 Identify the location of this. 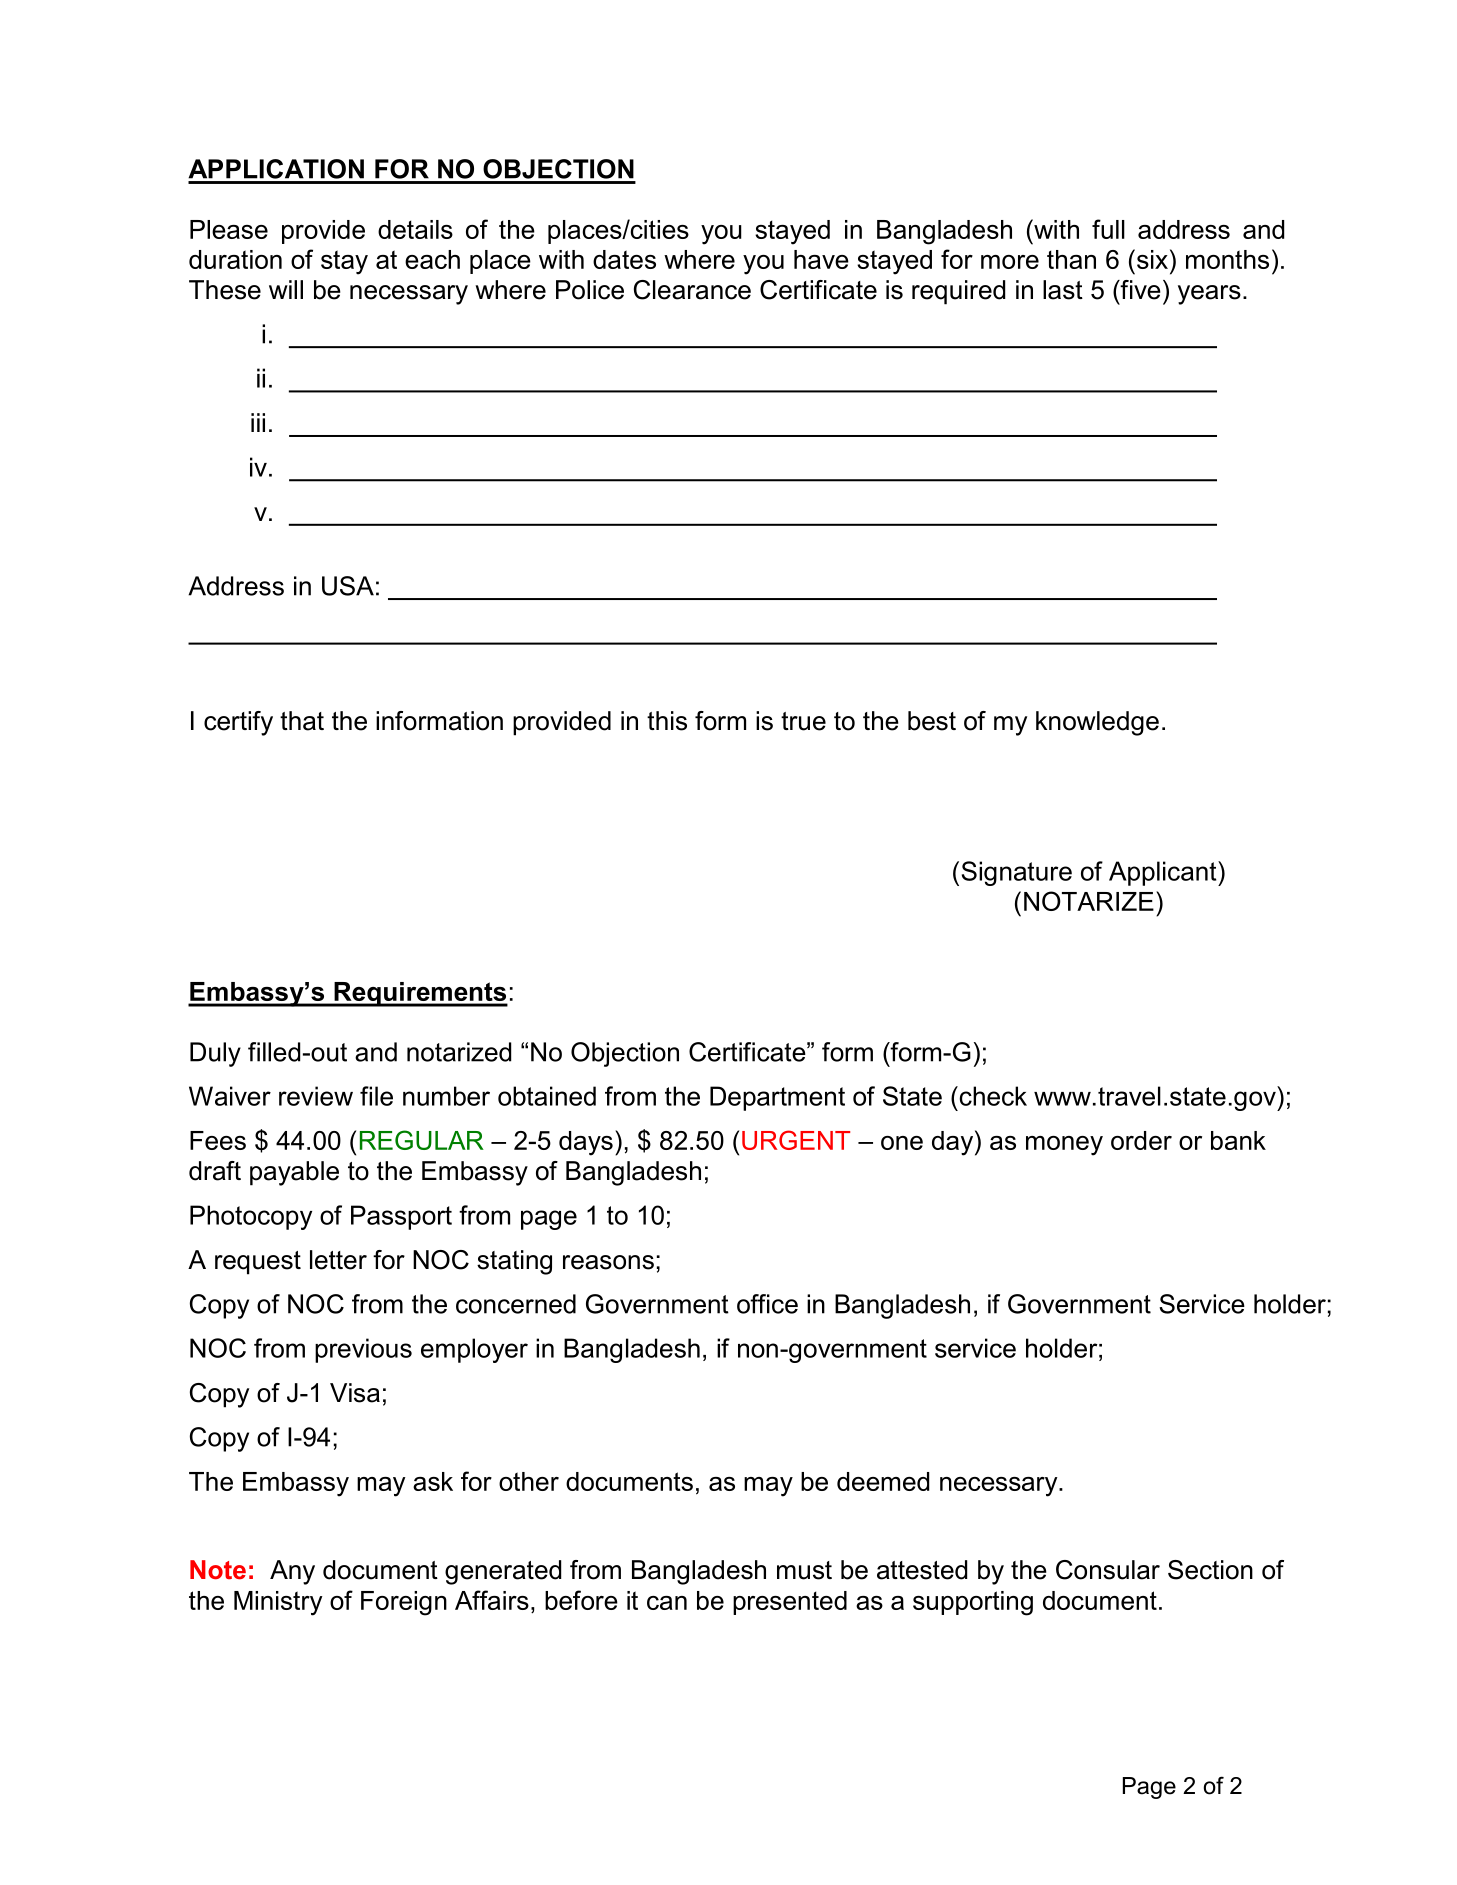
(667, 721).
